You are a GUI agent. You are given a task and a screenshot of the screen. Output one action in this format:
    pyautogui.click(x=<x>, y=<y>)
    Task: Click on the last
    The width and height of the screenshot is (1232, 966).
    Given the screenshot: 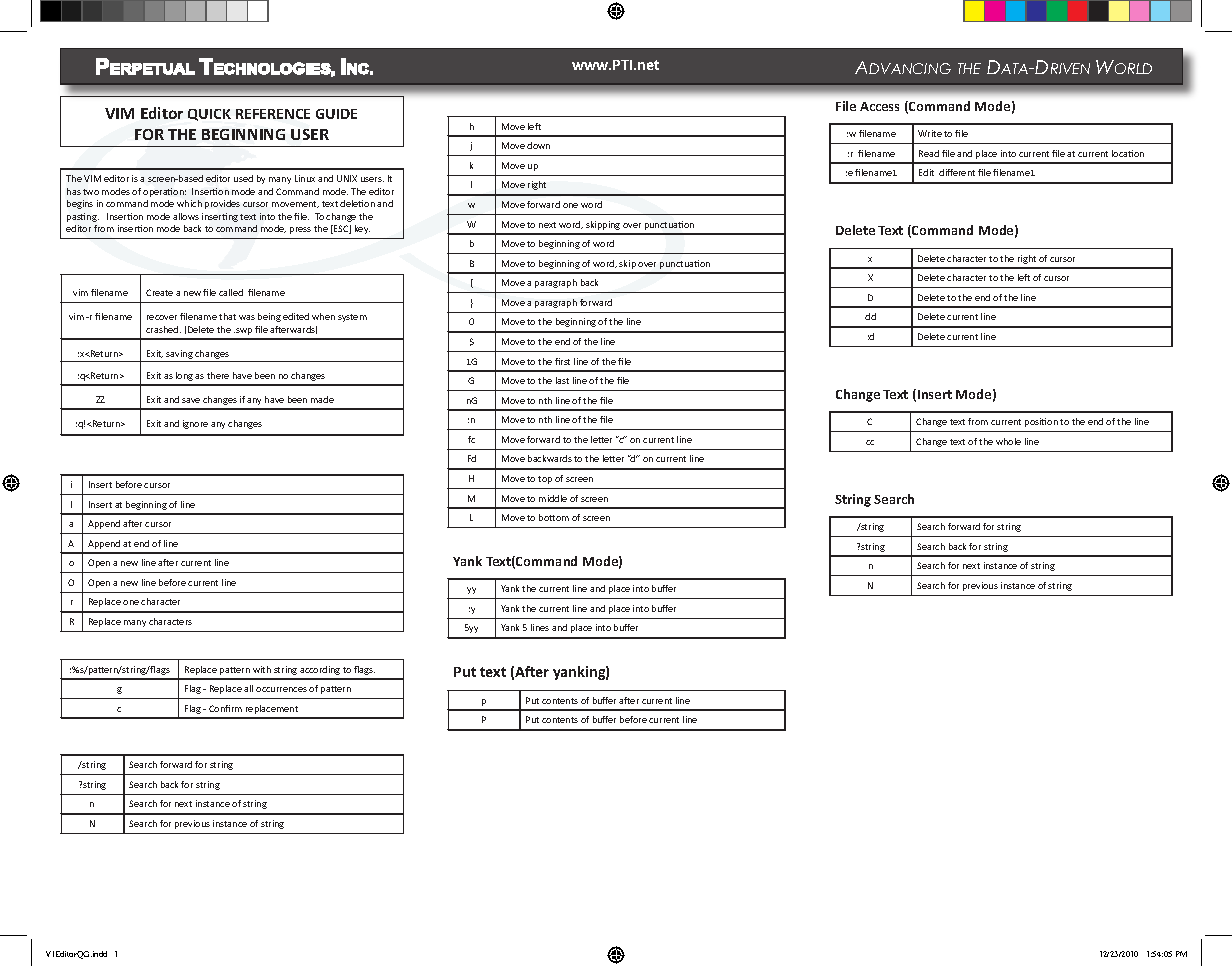 What is the action you would take?
    pyautogui.click(x=562, y=380)
